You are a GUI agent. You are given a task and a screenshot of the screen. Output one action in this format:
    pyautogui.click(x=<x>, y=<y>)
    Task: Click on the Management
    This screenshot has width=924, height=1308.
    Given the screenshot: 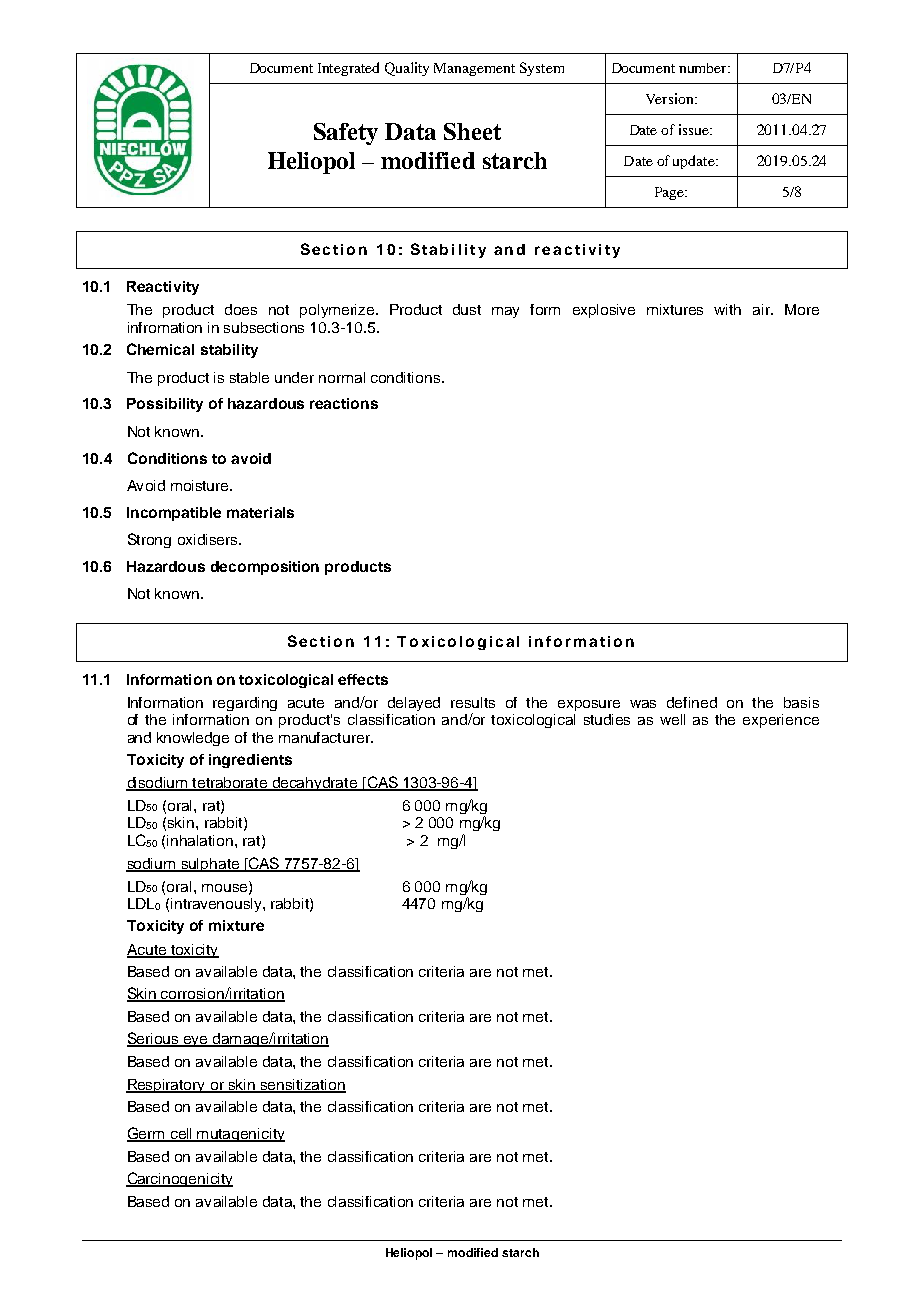 What is the action you would take?
    pyautogui.click(x=474, y=69)
